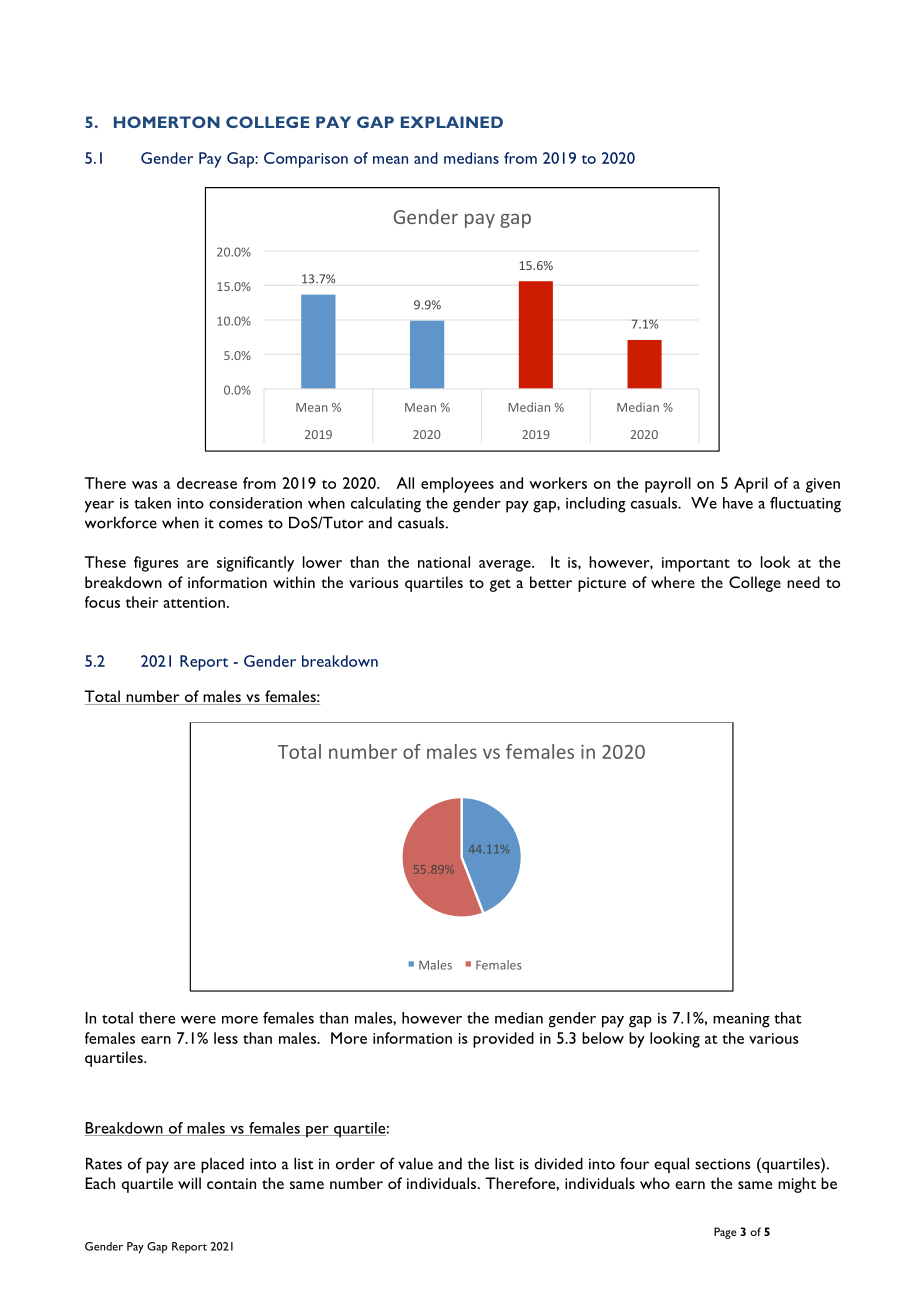 This screenshot has height=1308, width=924. Describe the element at coordinates (194, 602) in the screenshot. I see `attention` at that location.
